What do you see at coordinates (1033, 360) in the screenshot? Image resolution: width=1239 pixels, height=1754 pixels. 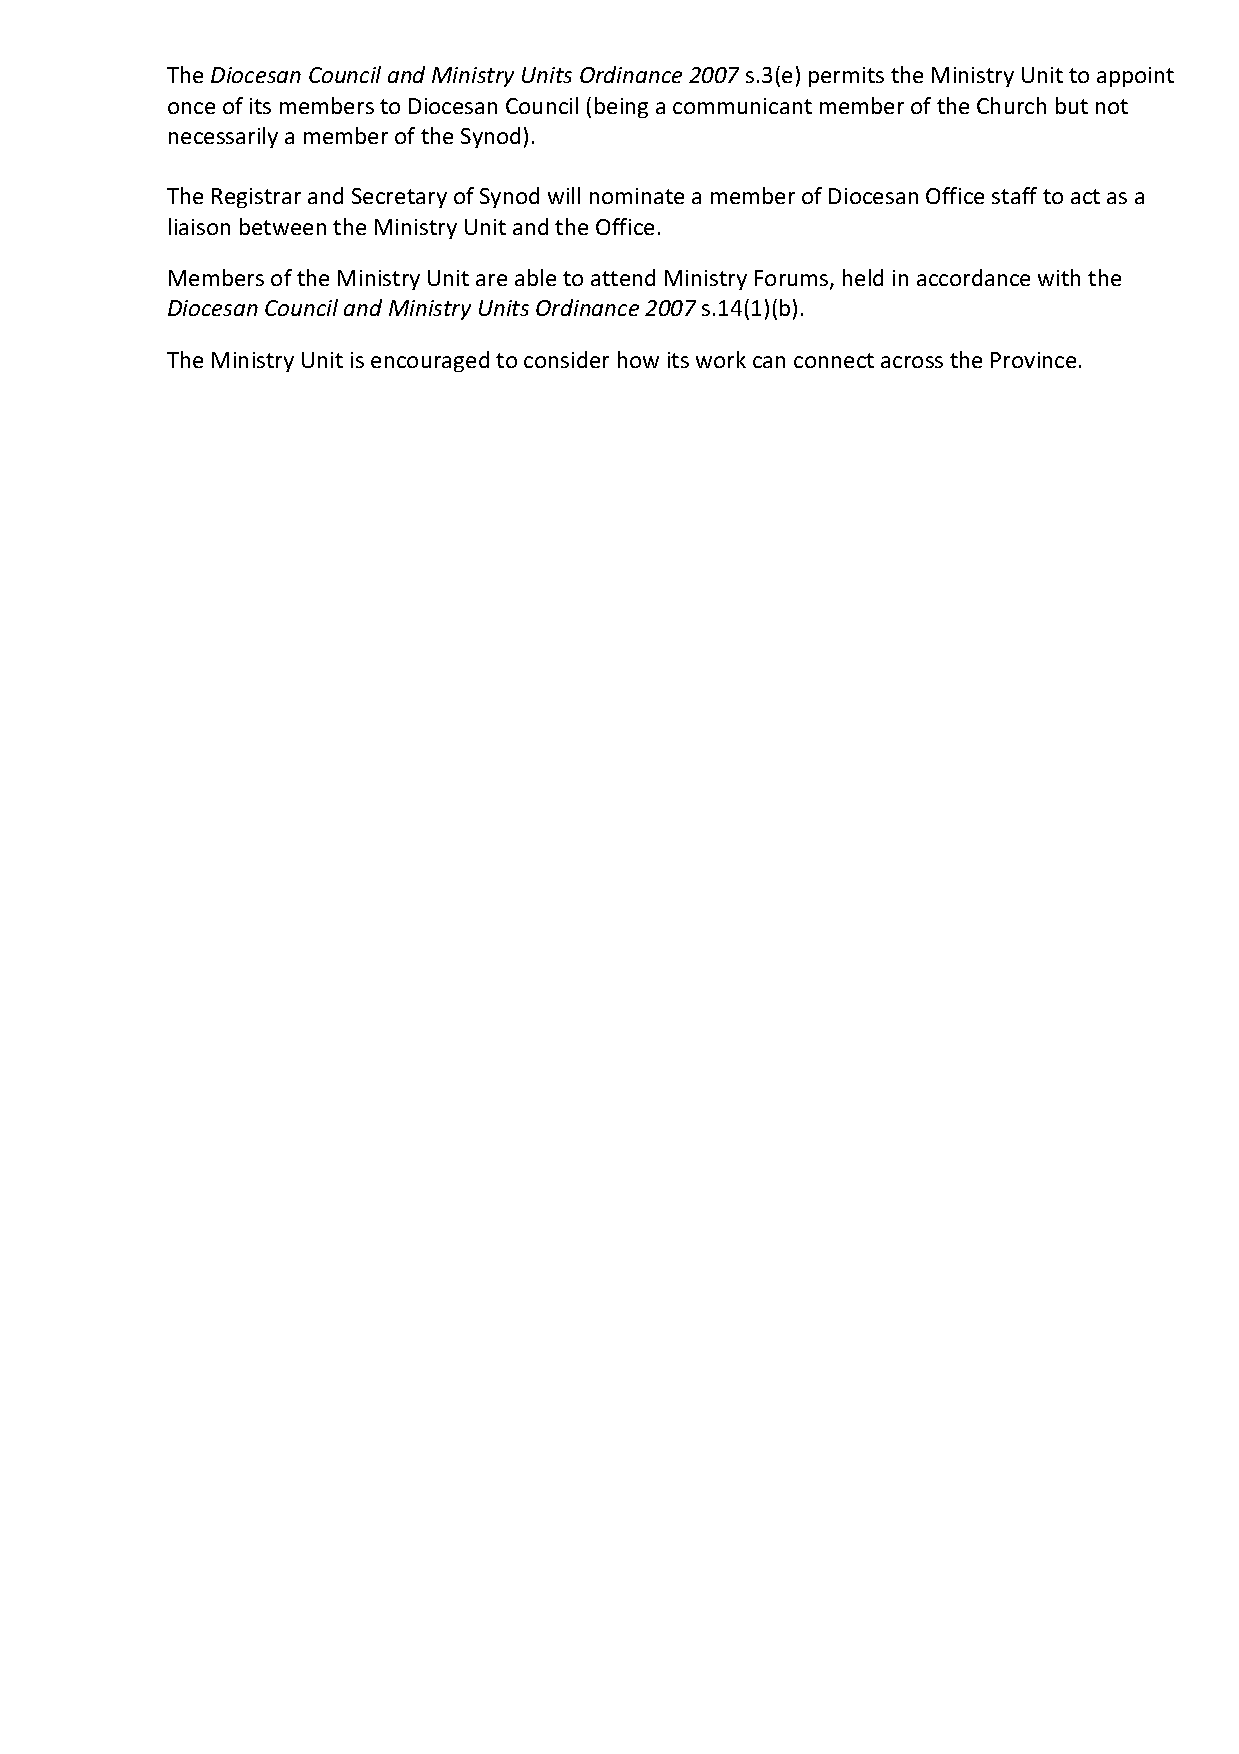 I see `Province` at bounding box center [1033, 360].
